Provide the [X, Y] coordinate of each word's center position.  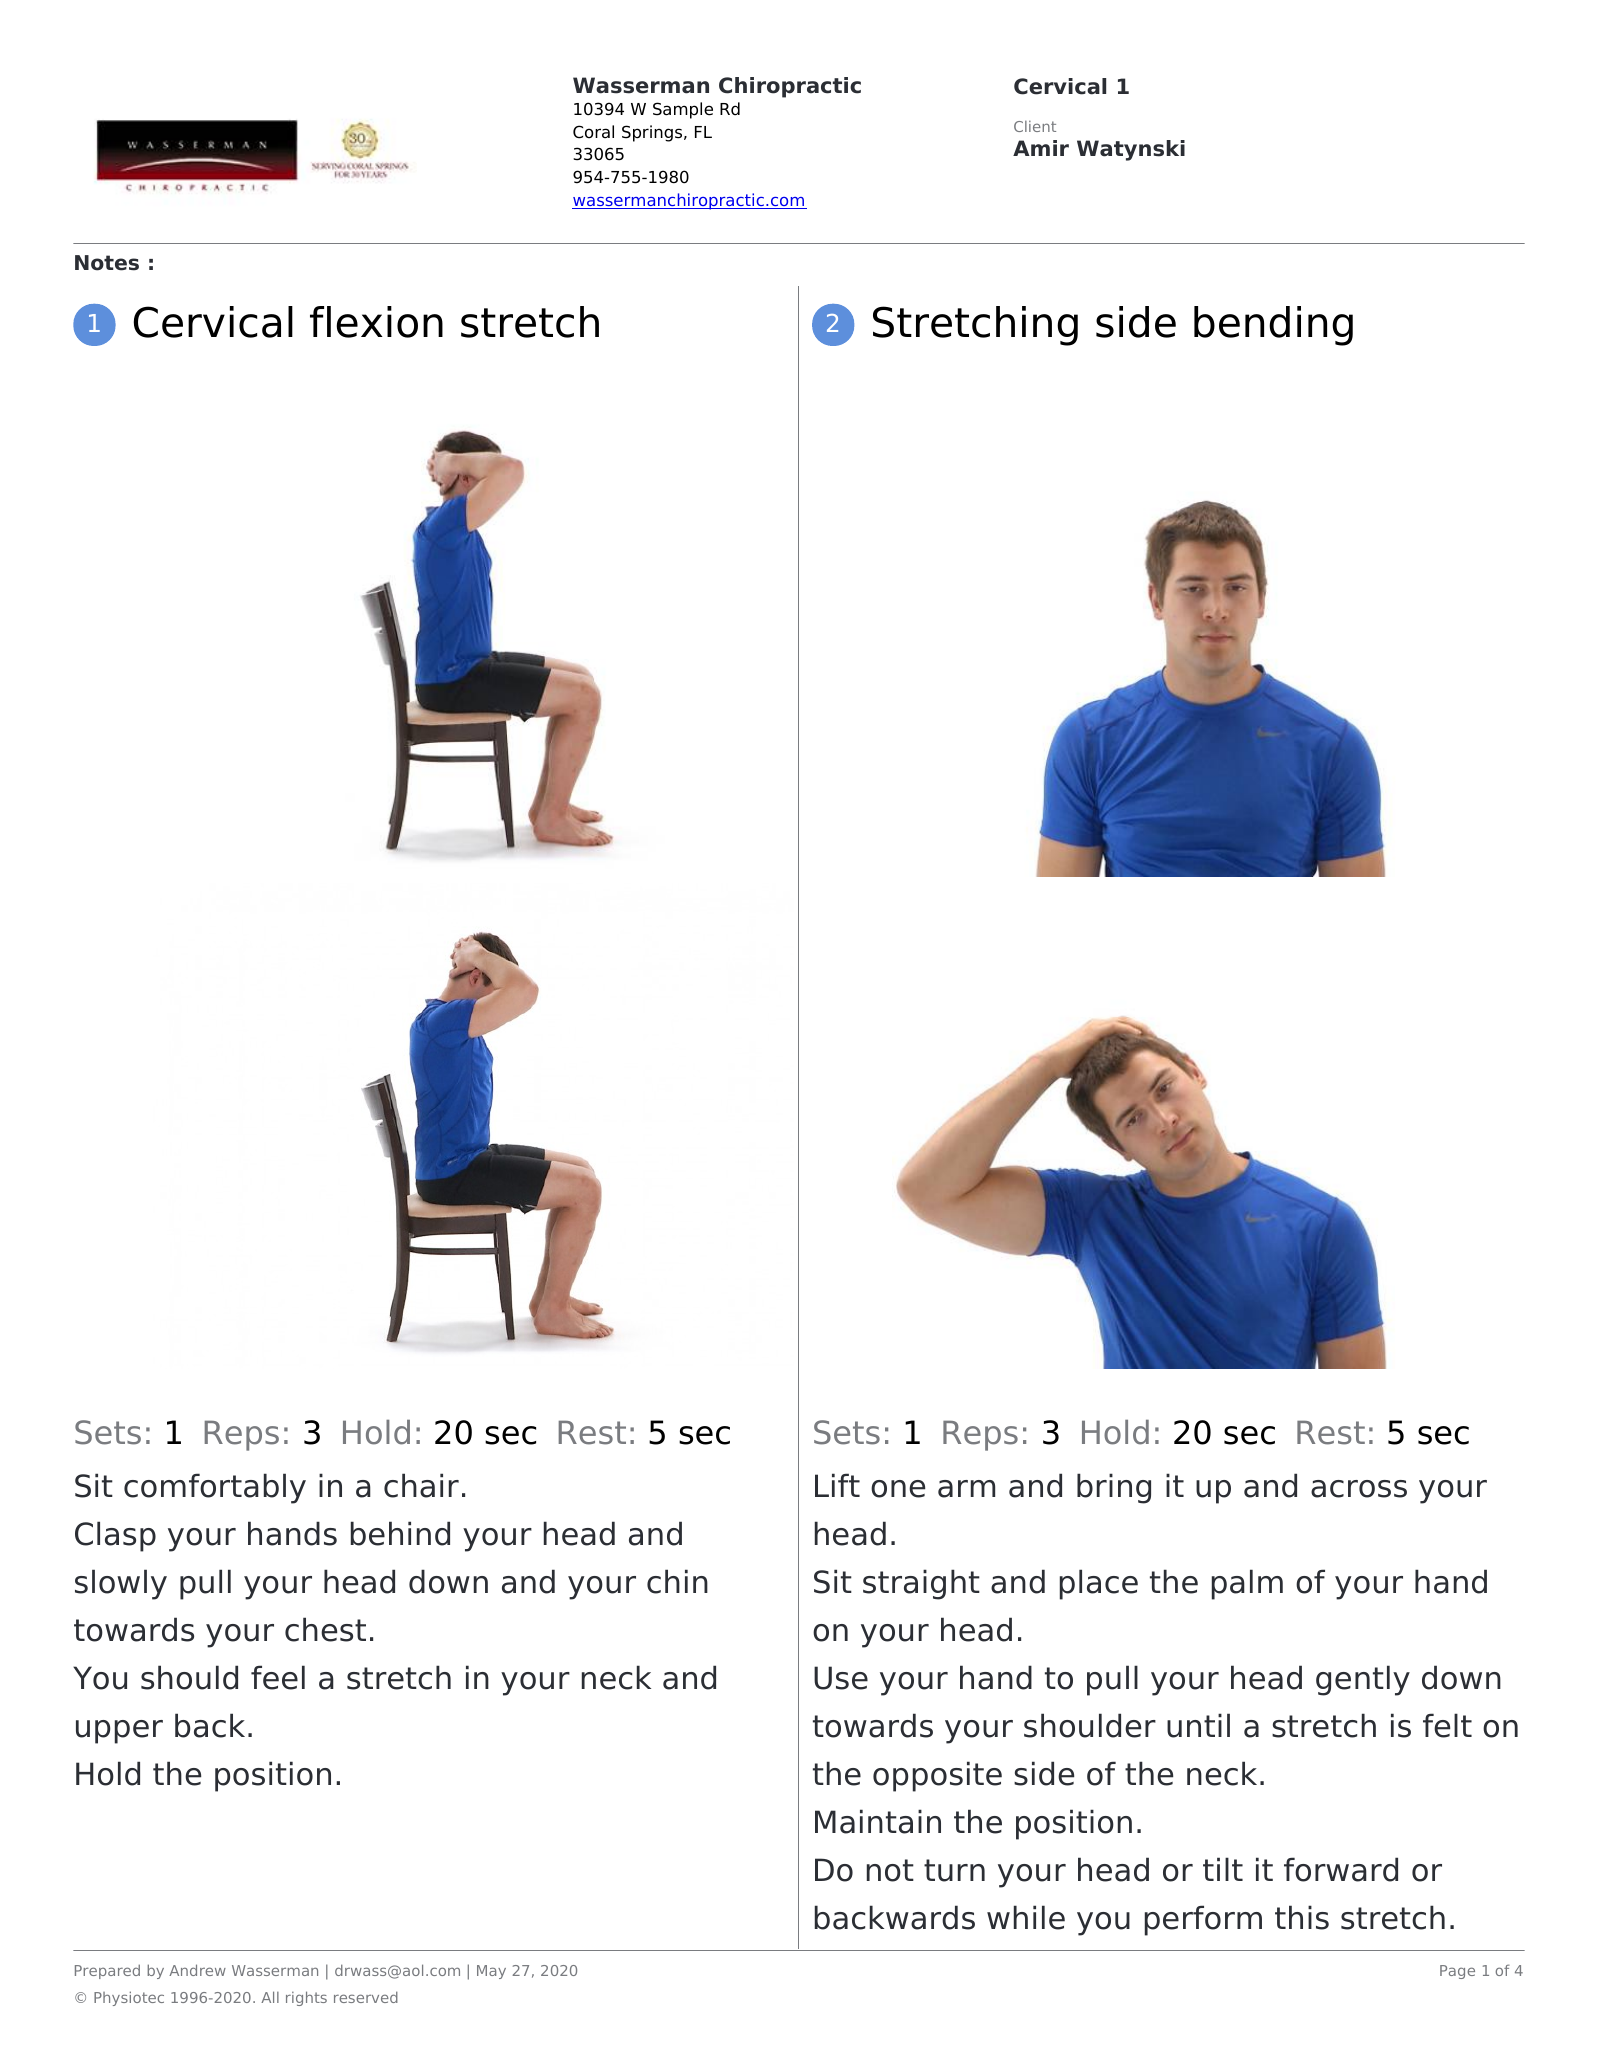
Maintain [878, 1821]
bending [1273, 326]
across [1359, 1489]
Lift [837, 1485]
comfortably [215, 1488]
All [270, 1997]
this [1302, 1917]
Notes [107, 263]
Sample [683, 110]
